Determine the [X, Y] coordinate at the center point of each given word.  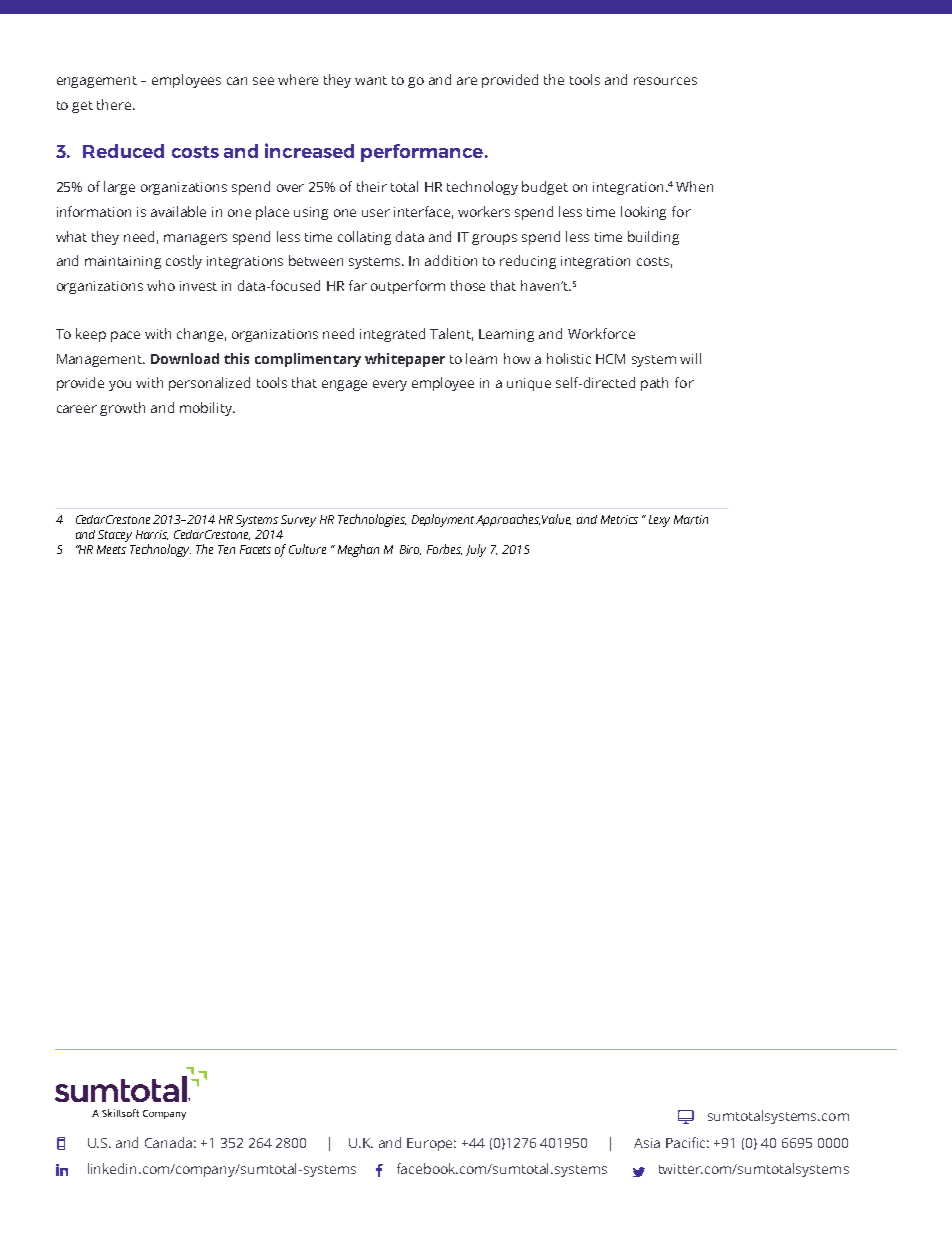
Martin [691, 519]
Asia [647, 1143]
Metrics [619, 519]
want [371, 80]
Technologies [372, 520]
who [161, 285]
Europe [431, 1144]
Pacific [687, 1142]
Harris [152, 535]
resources [665, 81]
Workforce [601, 333]
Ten [226, 549]
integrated [392, 335]
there [115, 104]
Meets [111, 549]
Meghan [358, 550]
